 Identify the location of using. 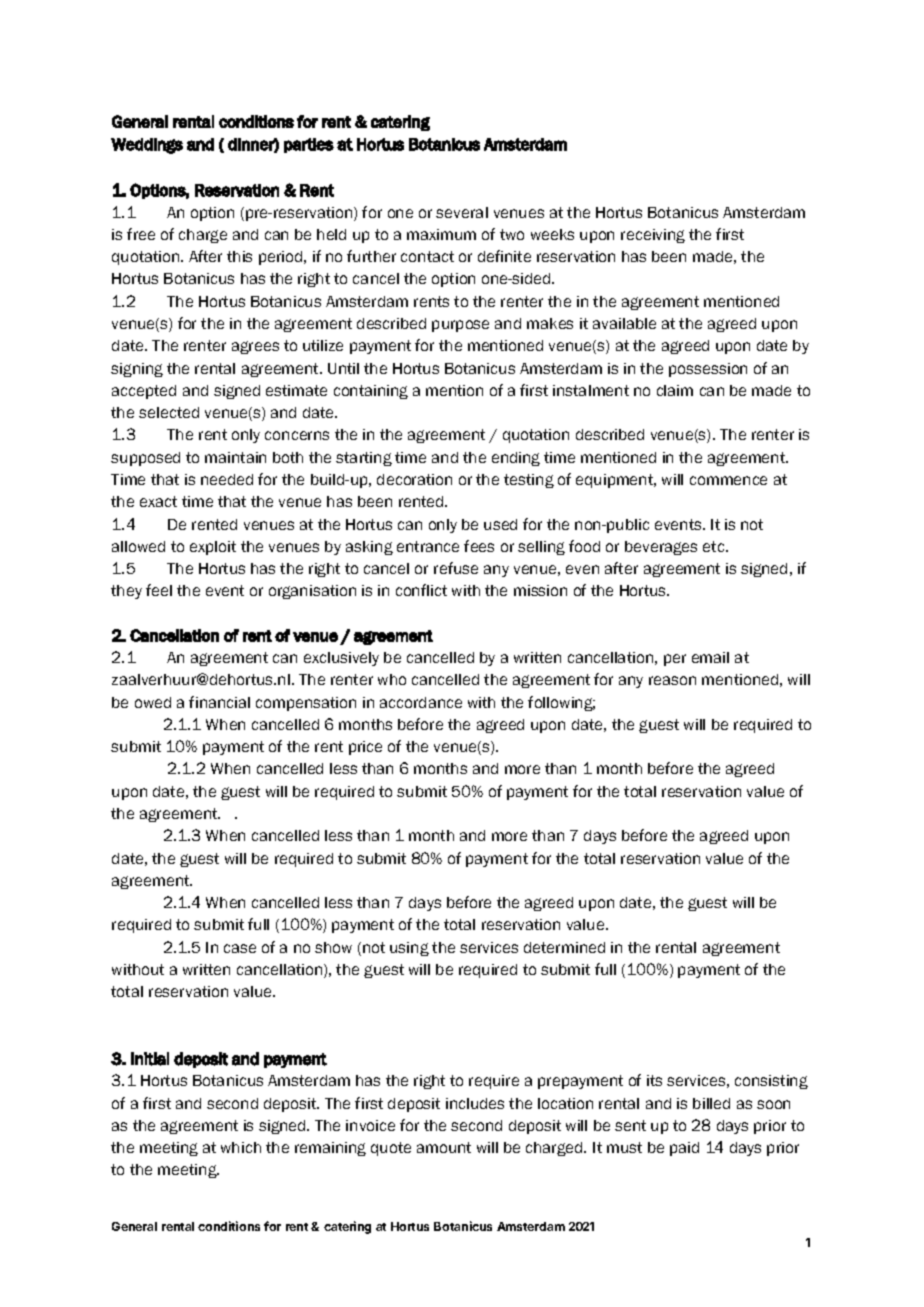
(409, 949).
